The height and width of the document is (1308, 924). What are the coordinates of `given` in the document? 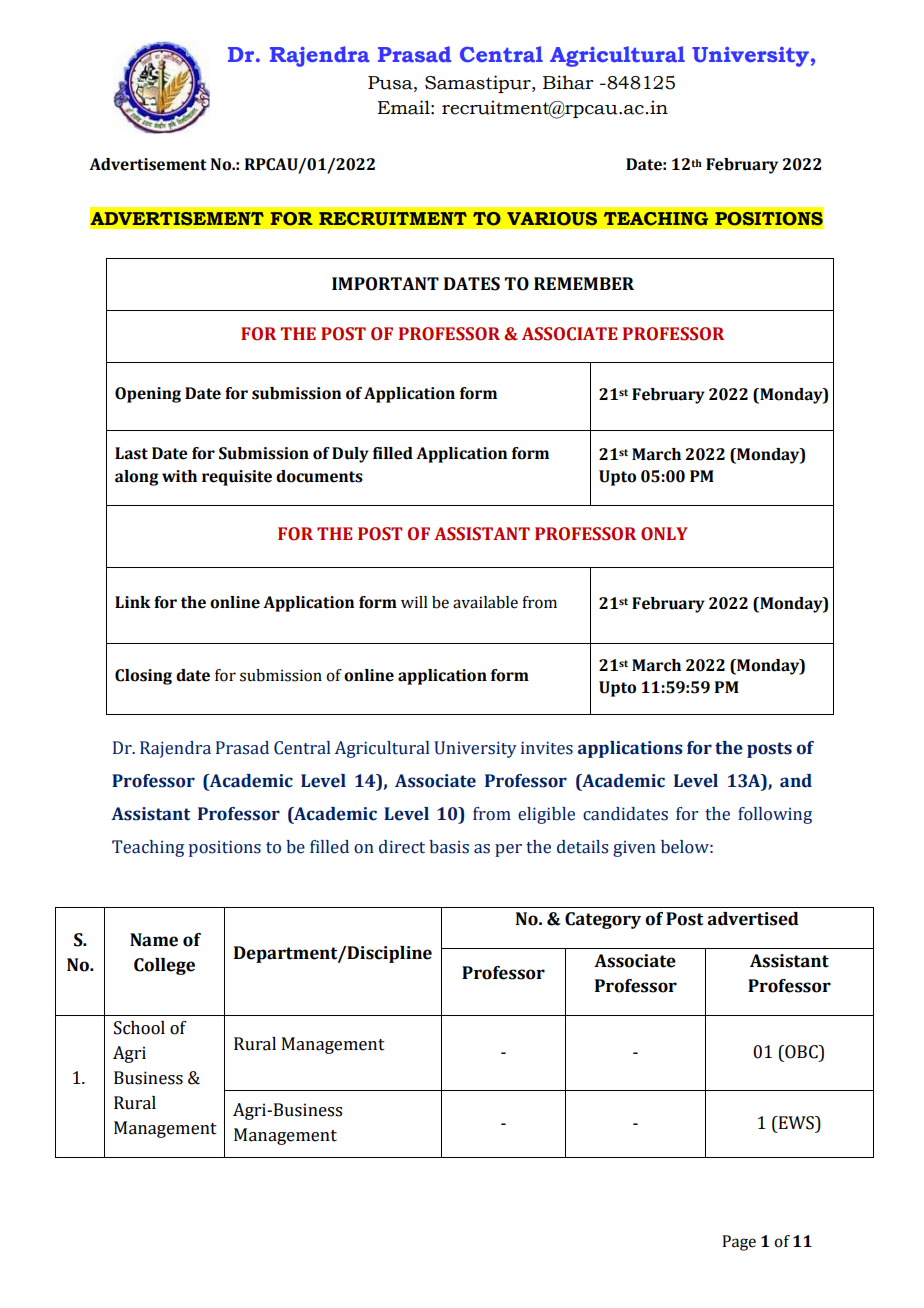 It's located at (634, 849).
